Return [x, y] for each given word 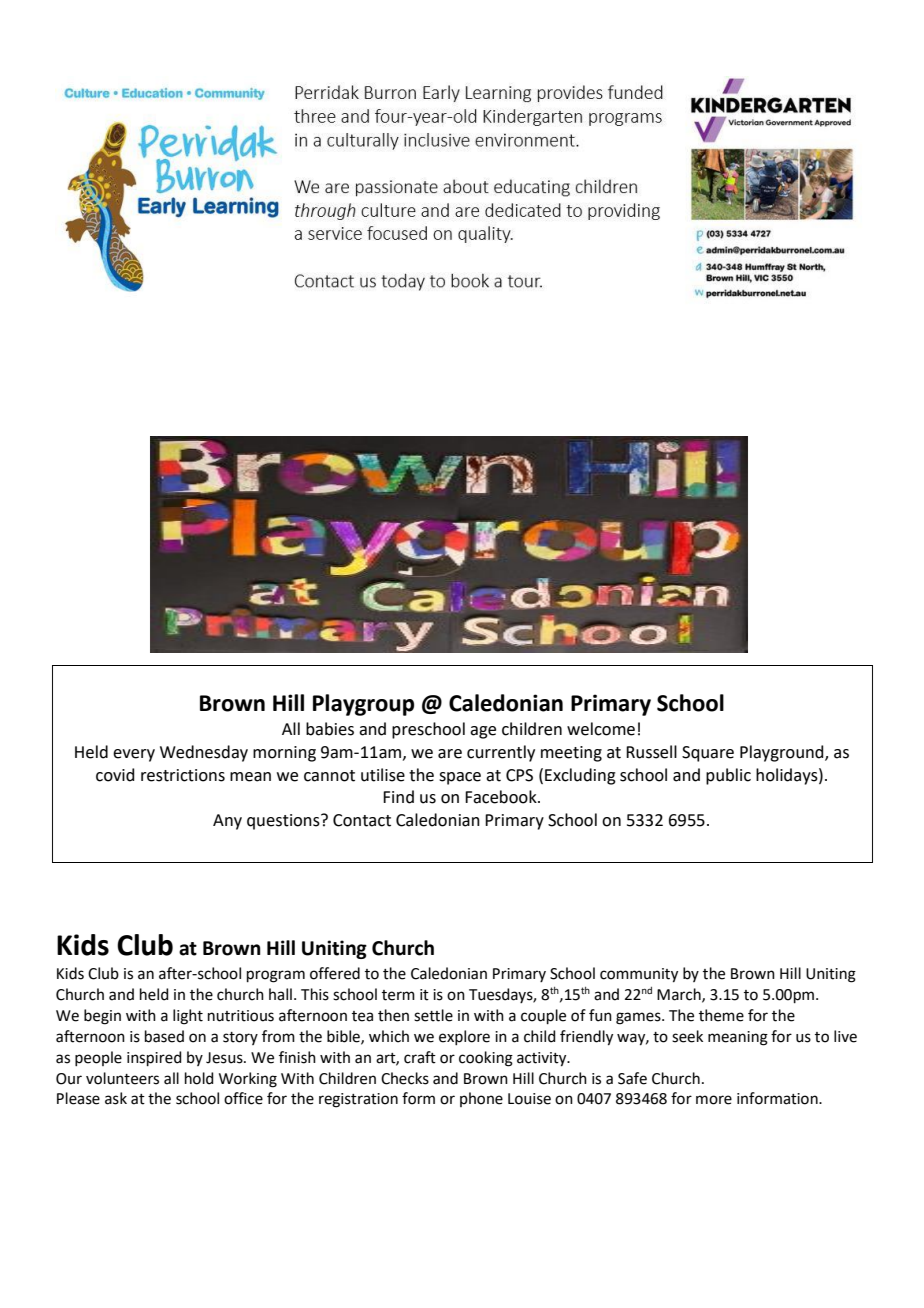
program [276, 976]
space [460, 778]
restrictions [183, 775]
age [483, 732]
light [188, 1017]
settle [433, 1015]
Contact [362, 820]
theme [721, 1015]
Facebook [502, 797]
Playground [783, 753]
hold [199, 1078]
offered [335, 973]
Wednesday [204, 753]
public [728, 776]
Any [227, 822]
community [639, 975]
